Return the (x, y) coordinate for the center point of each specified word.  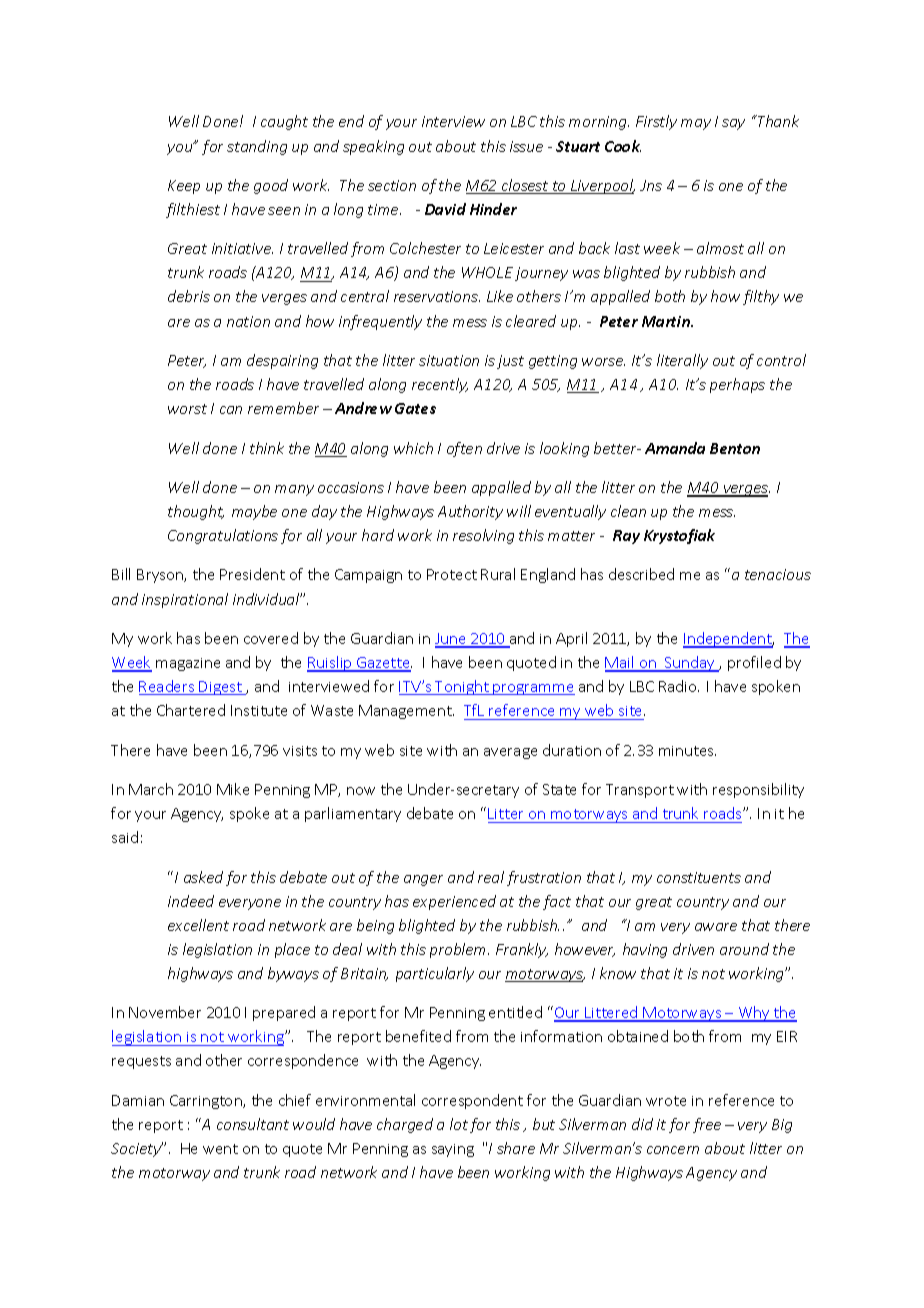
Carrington (207, 1102)
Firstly (656, 122)
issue (526, 146)
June (452, 640)
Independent (728, 640)
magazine (188, 664)
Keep (184, 187)
